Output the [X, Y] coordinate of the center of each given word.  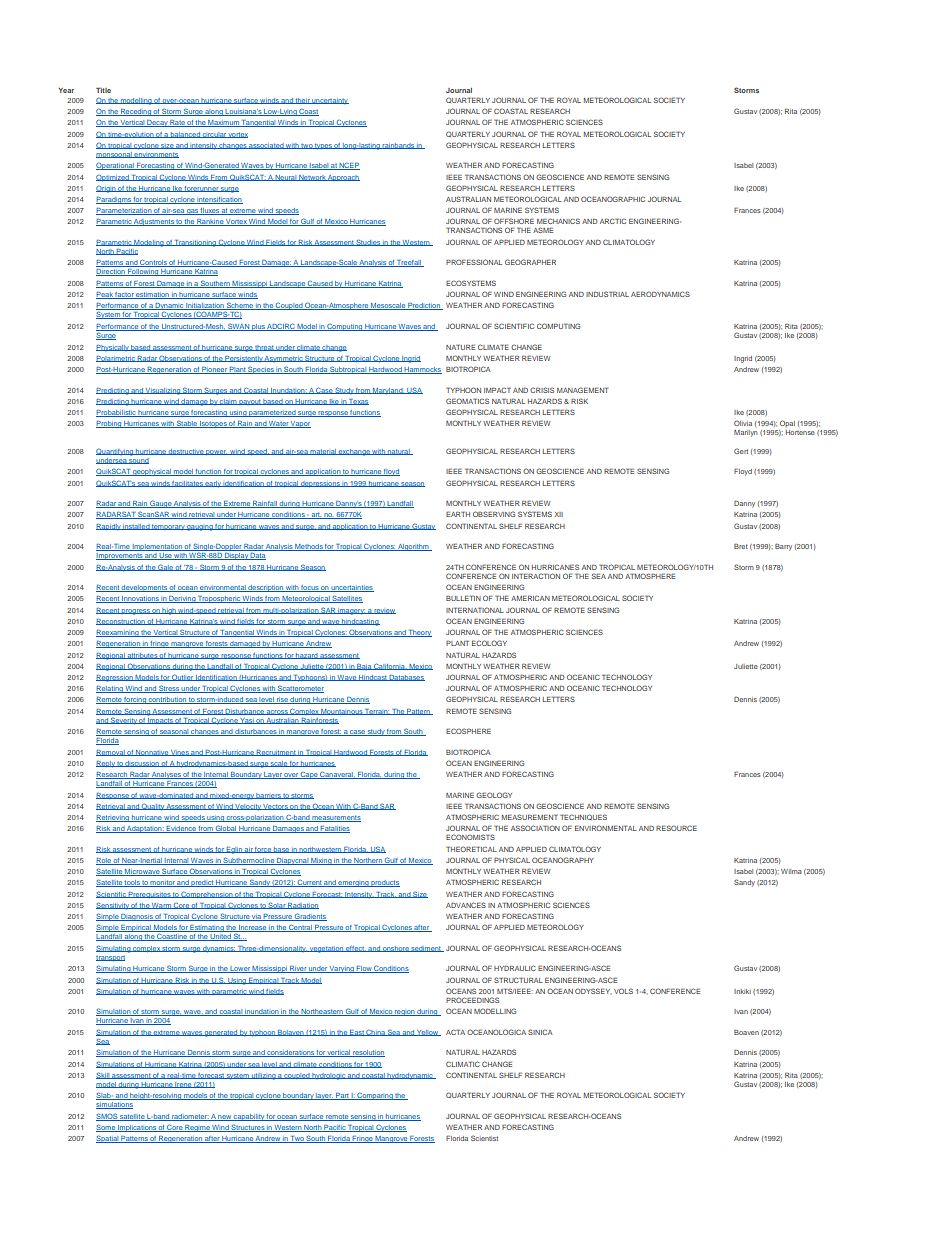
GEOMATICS [467, 401]
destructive [186, 452]
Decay [157, 123]
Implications [137, 1128]
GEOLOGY [494, 795]
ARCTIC [613, 221]
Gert [741, 451]
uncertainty [330, 101]
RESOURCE [676, 828]
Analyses [166, 775]
